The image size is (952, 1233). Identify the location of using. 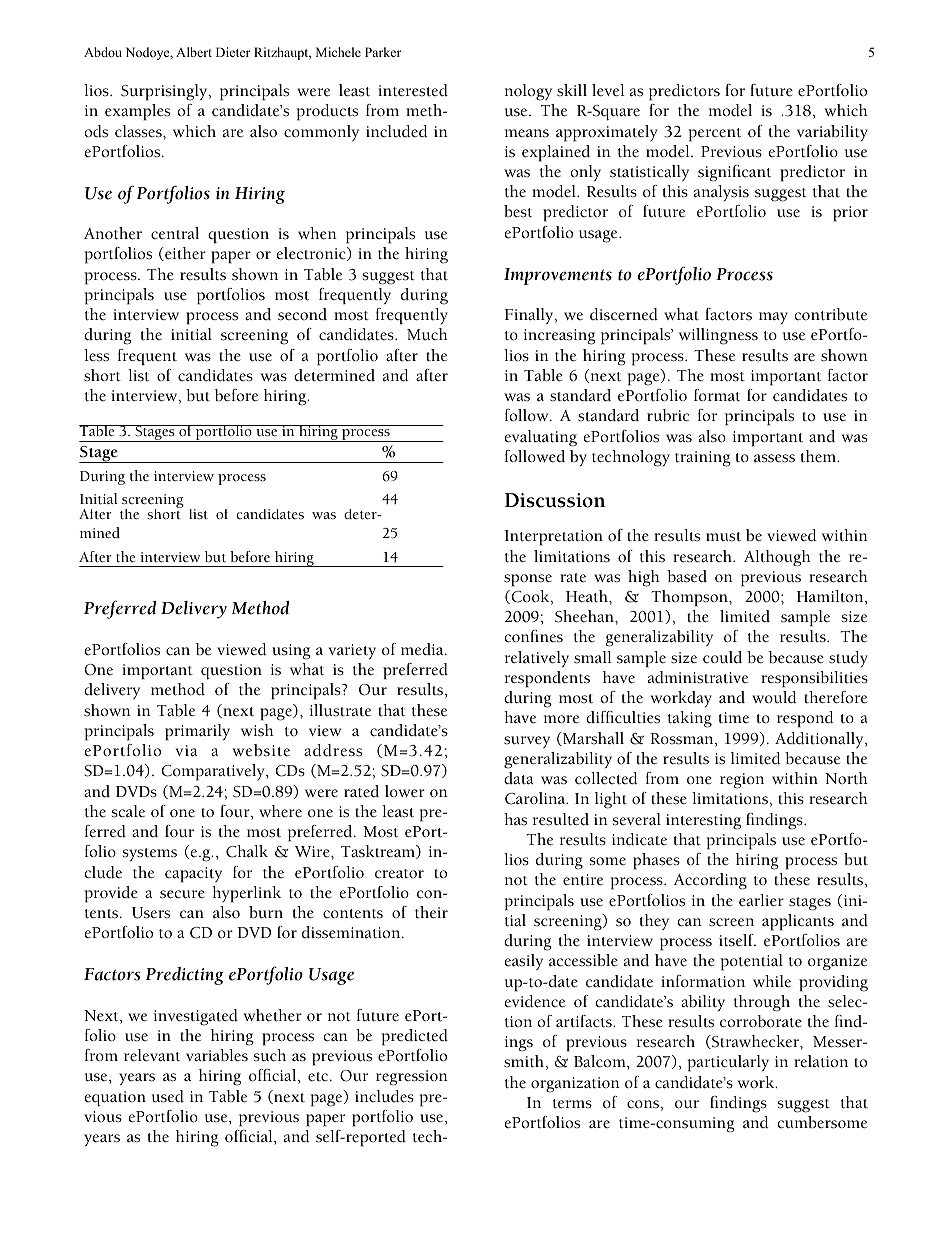
(291, 652).
